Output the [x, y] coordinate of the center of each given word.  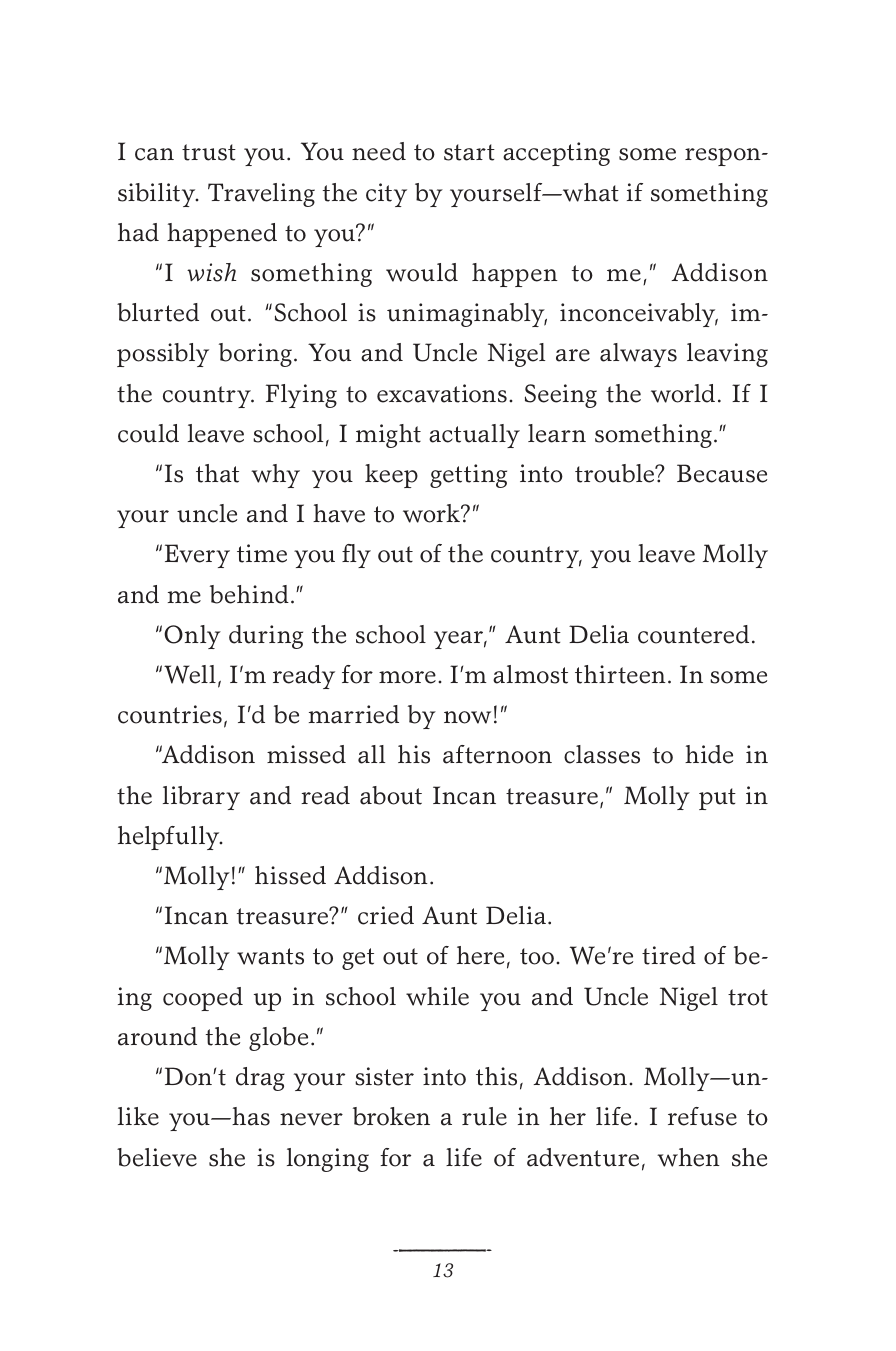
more [407, 677]
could [148, 433]
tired [669, 955]
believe [157, 1157]
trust [209, 152]
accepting [556, 154]
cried [386, 915]
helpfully [170, 838]
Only [192, 637]
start [469, 152]
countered [693, 634]
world [683, 393]
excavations [442, 393]
